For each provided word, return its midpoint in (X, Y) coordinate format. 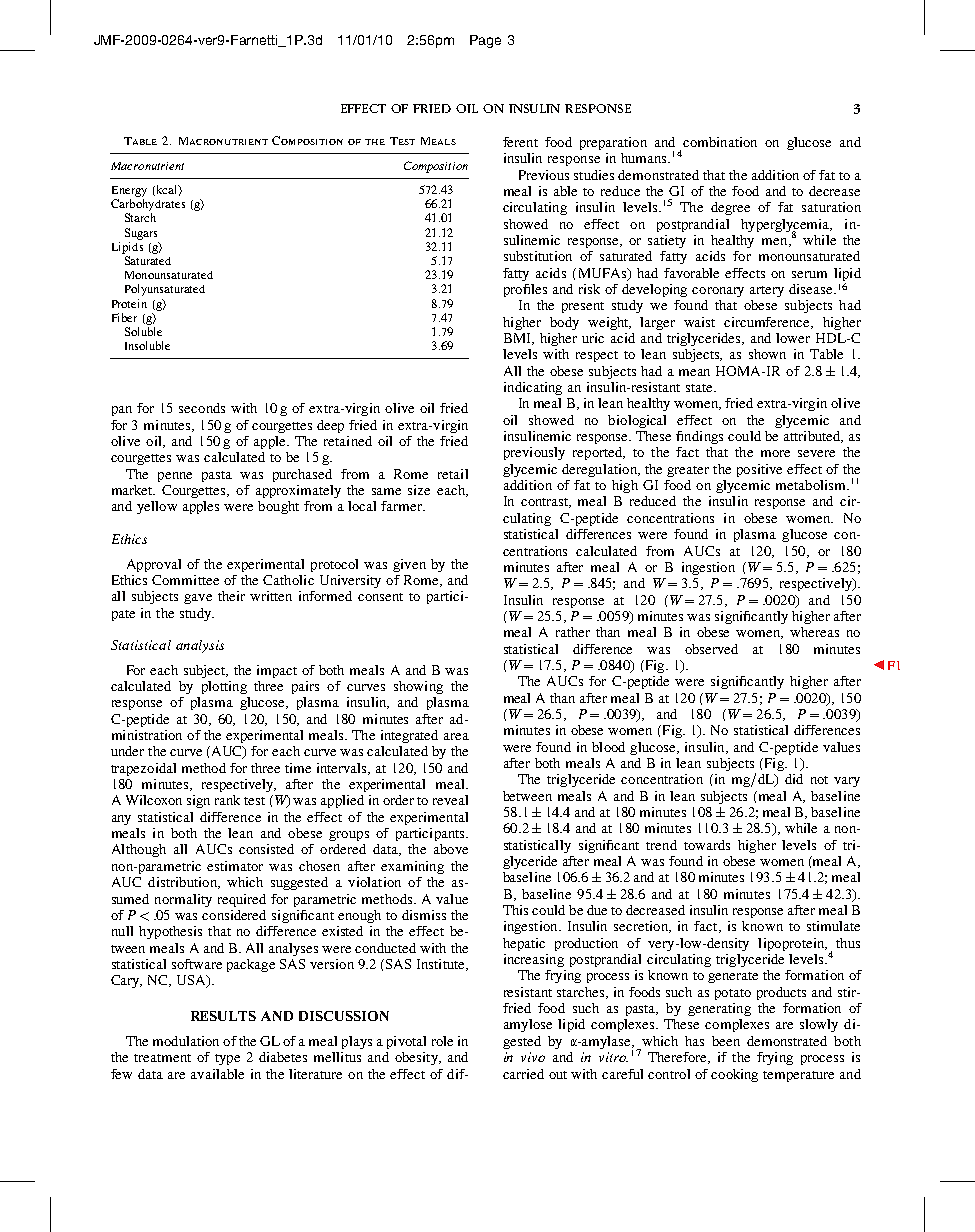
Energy (129, 191)
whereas (814, 632)
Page (485, 41)
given (409, 565)
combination (720, 142)
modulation (186, 1041)
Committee (185, 580)
